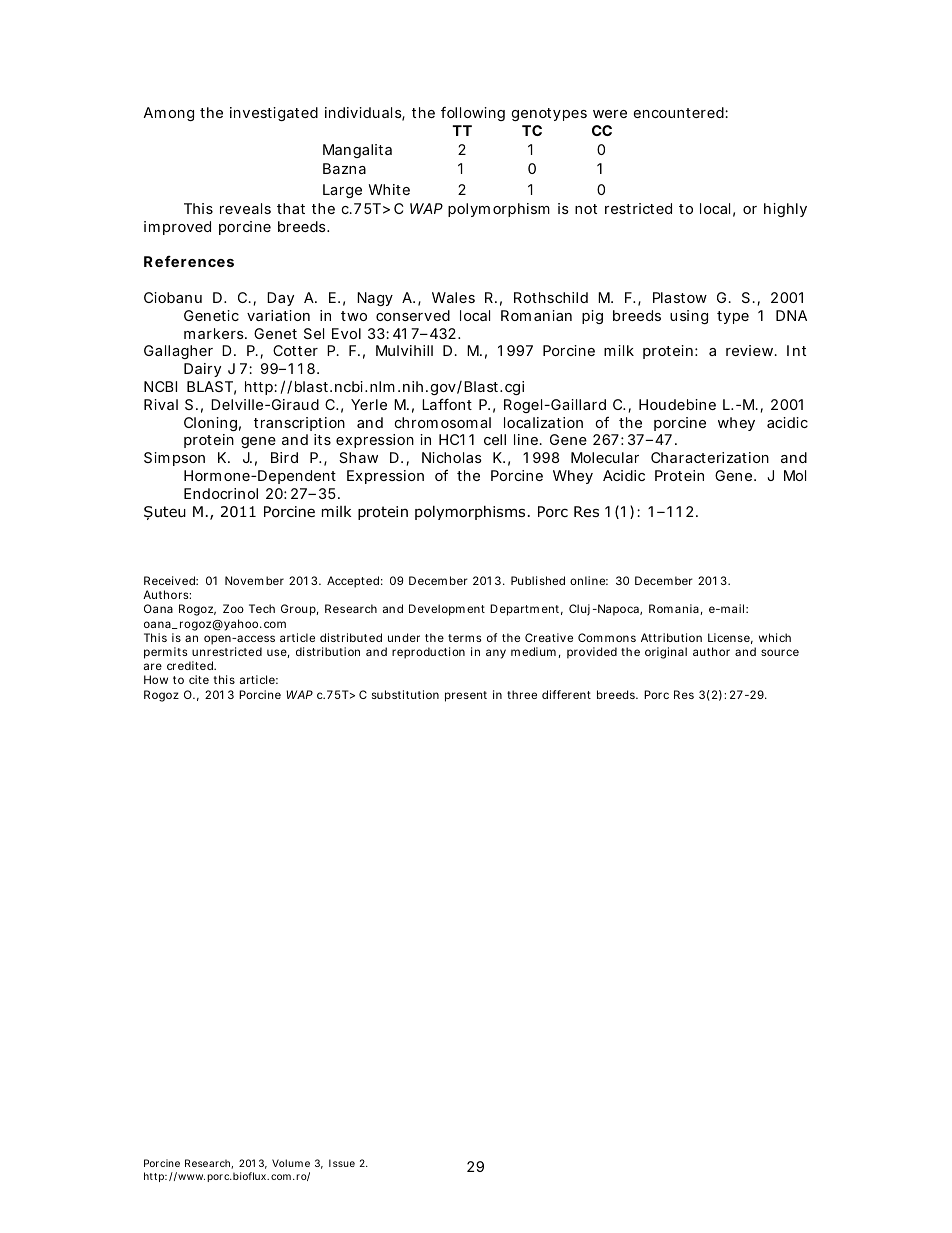  Describe the element at coordinates (785, 210) in the screenshot. I see `highly` at that location.
